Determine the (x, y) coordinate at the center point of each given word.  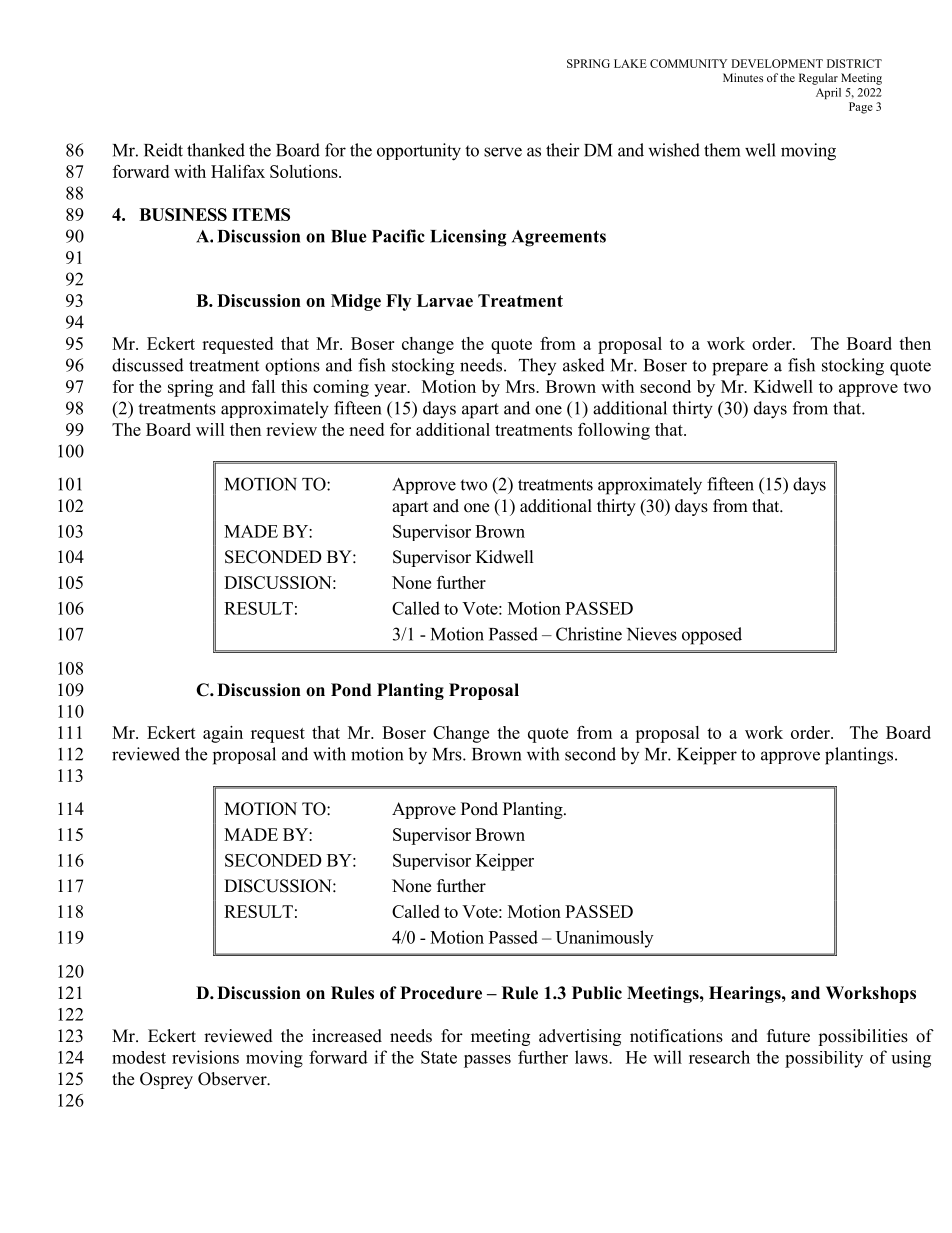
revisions (205, 1057)
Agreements (559, 238)
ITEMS (261, 214)
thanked (216, 150)
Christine (589, 634)
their (563, 150)
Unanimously (604, 939)
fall (263, 386)
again (223, 734)
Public (597, 993)
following (614, 431)
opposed (712, 636)
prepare (740, 369)
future (788, 1036)
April (828, 93)
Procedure (441, 993)
